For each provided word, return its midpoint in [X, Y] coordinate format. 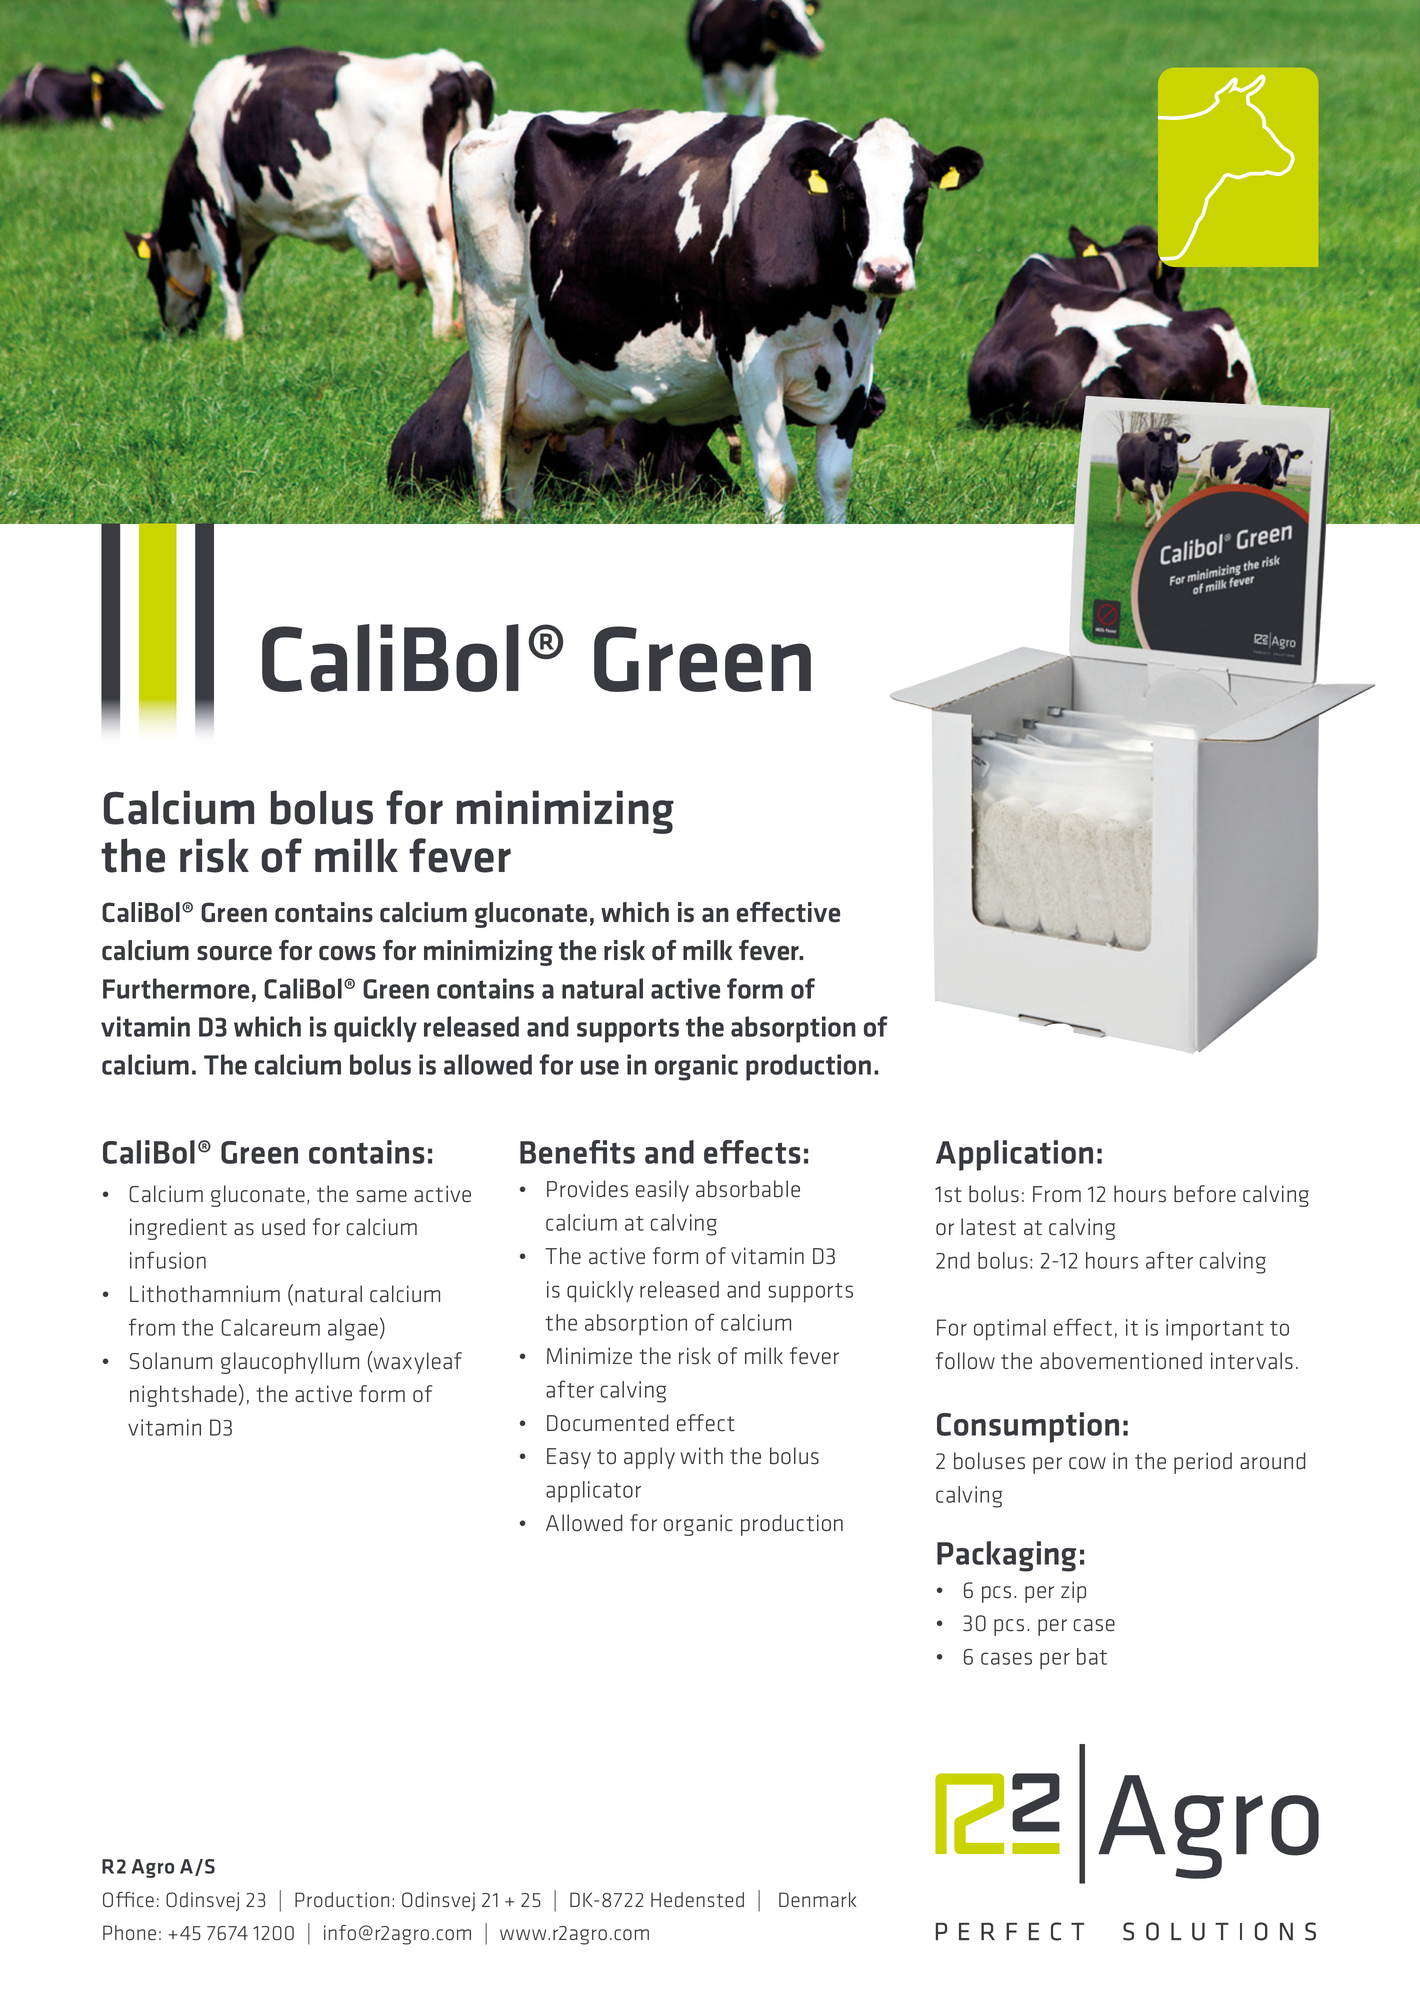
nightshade [183, 1396]
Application [1014, 1155]
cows [347, 953]
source [234, 953]
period [1203, 1463]
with [702, 1456]
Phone [129, 1933]
